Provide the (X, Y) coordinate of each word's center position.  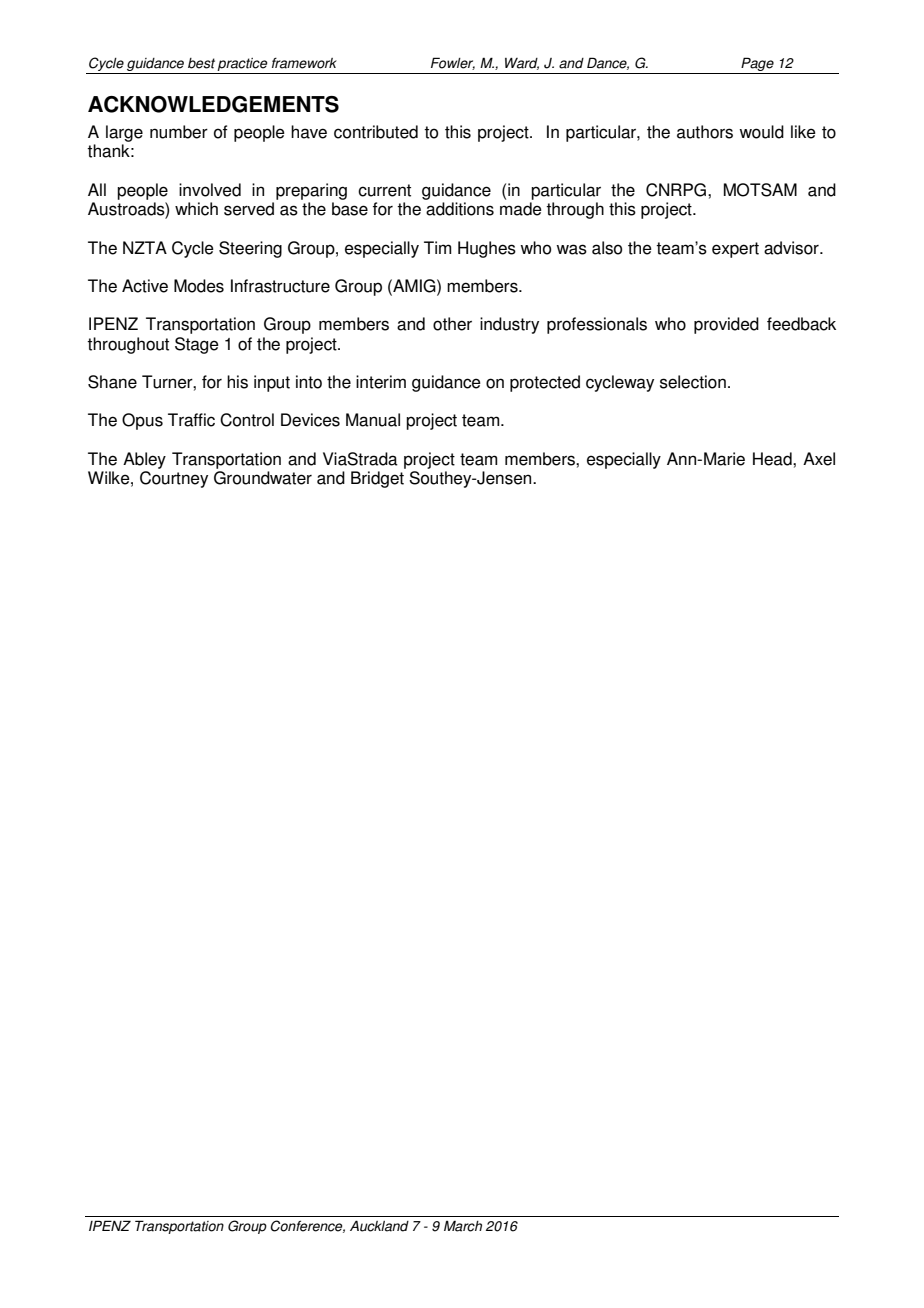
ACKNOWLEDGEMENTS (213, 104)
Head (773, 459)
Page (757, 64)
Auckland (379, 1226)
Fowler (453, 63)
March (463, 1226)
